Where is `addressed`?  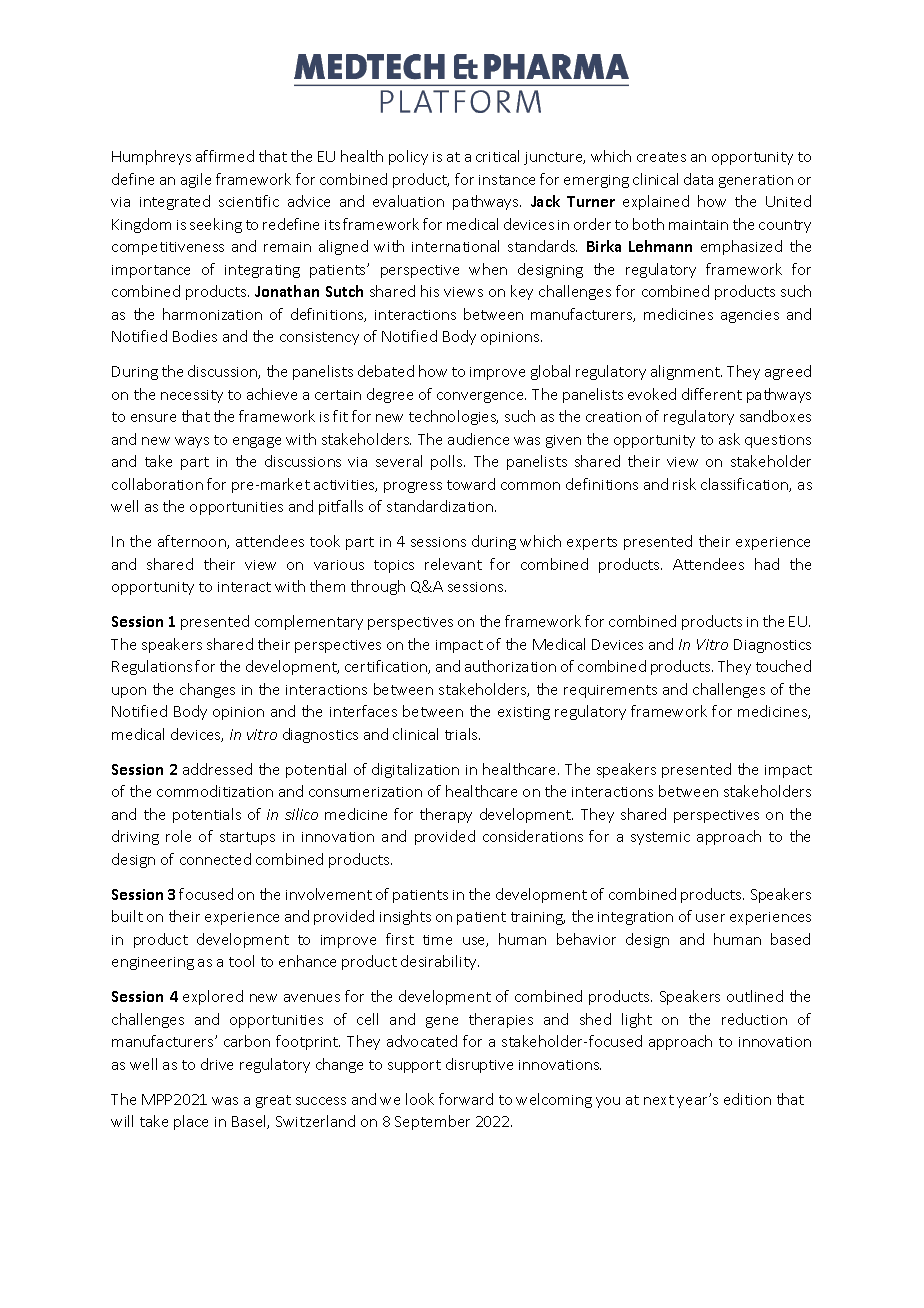
addressed is located at coordinates (217, 769).
